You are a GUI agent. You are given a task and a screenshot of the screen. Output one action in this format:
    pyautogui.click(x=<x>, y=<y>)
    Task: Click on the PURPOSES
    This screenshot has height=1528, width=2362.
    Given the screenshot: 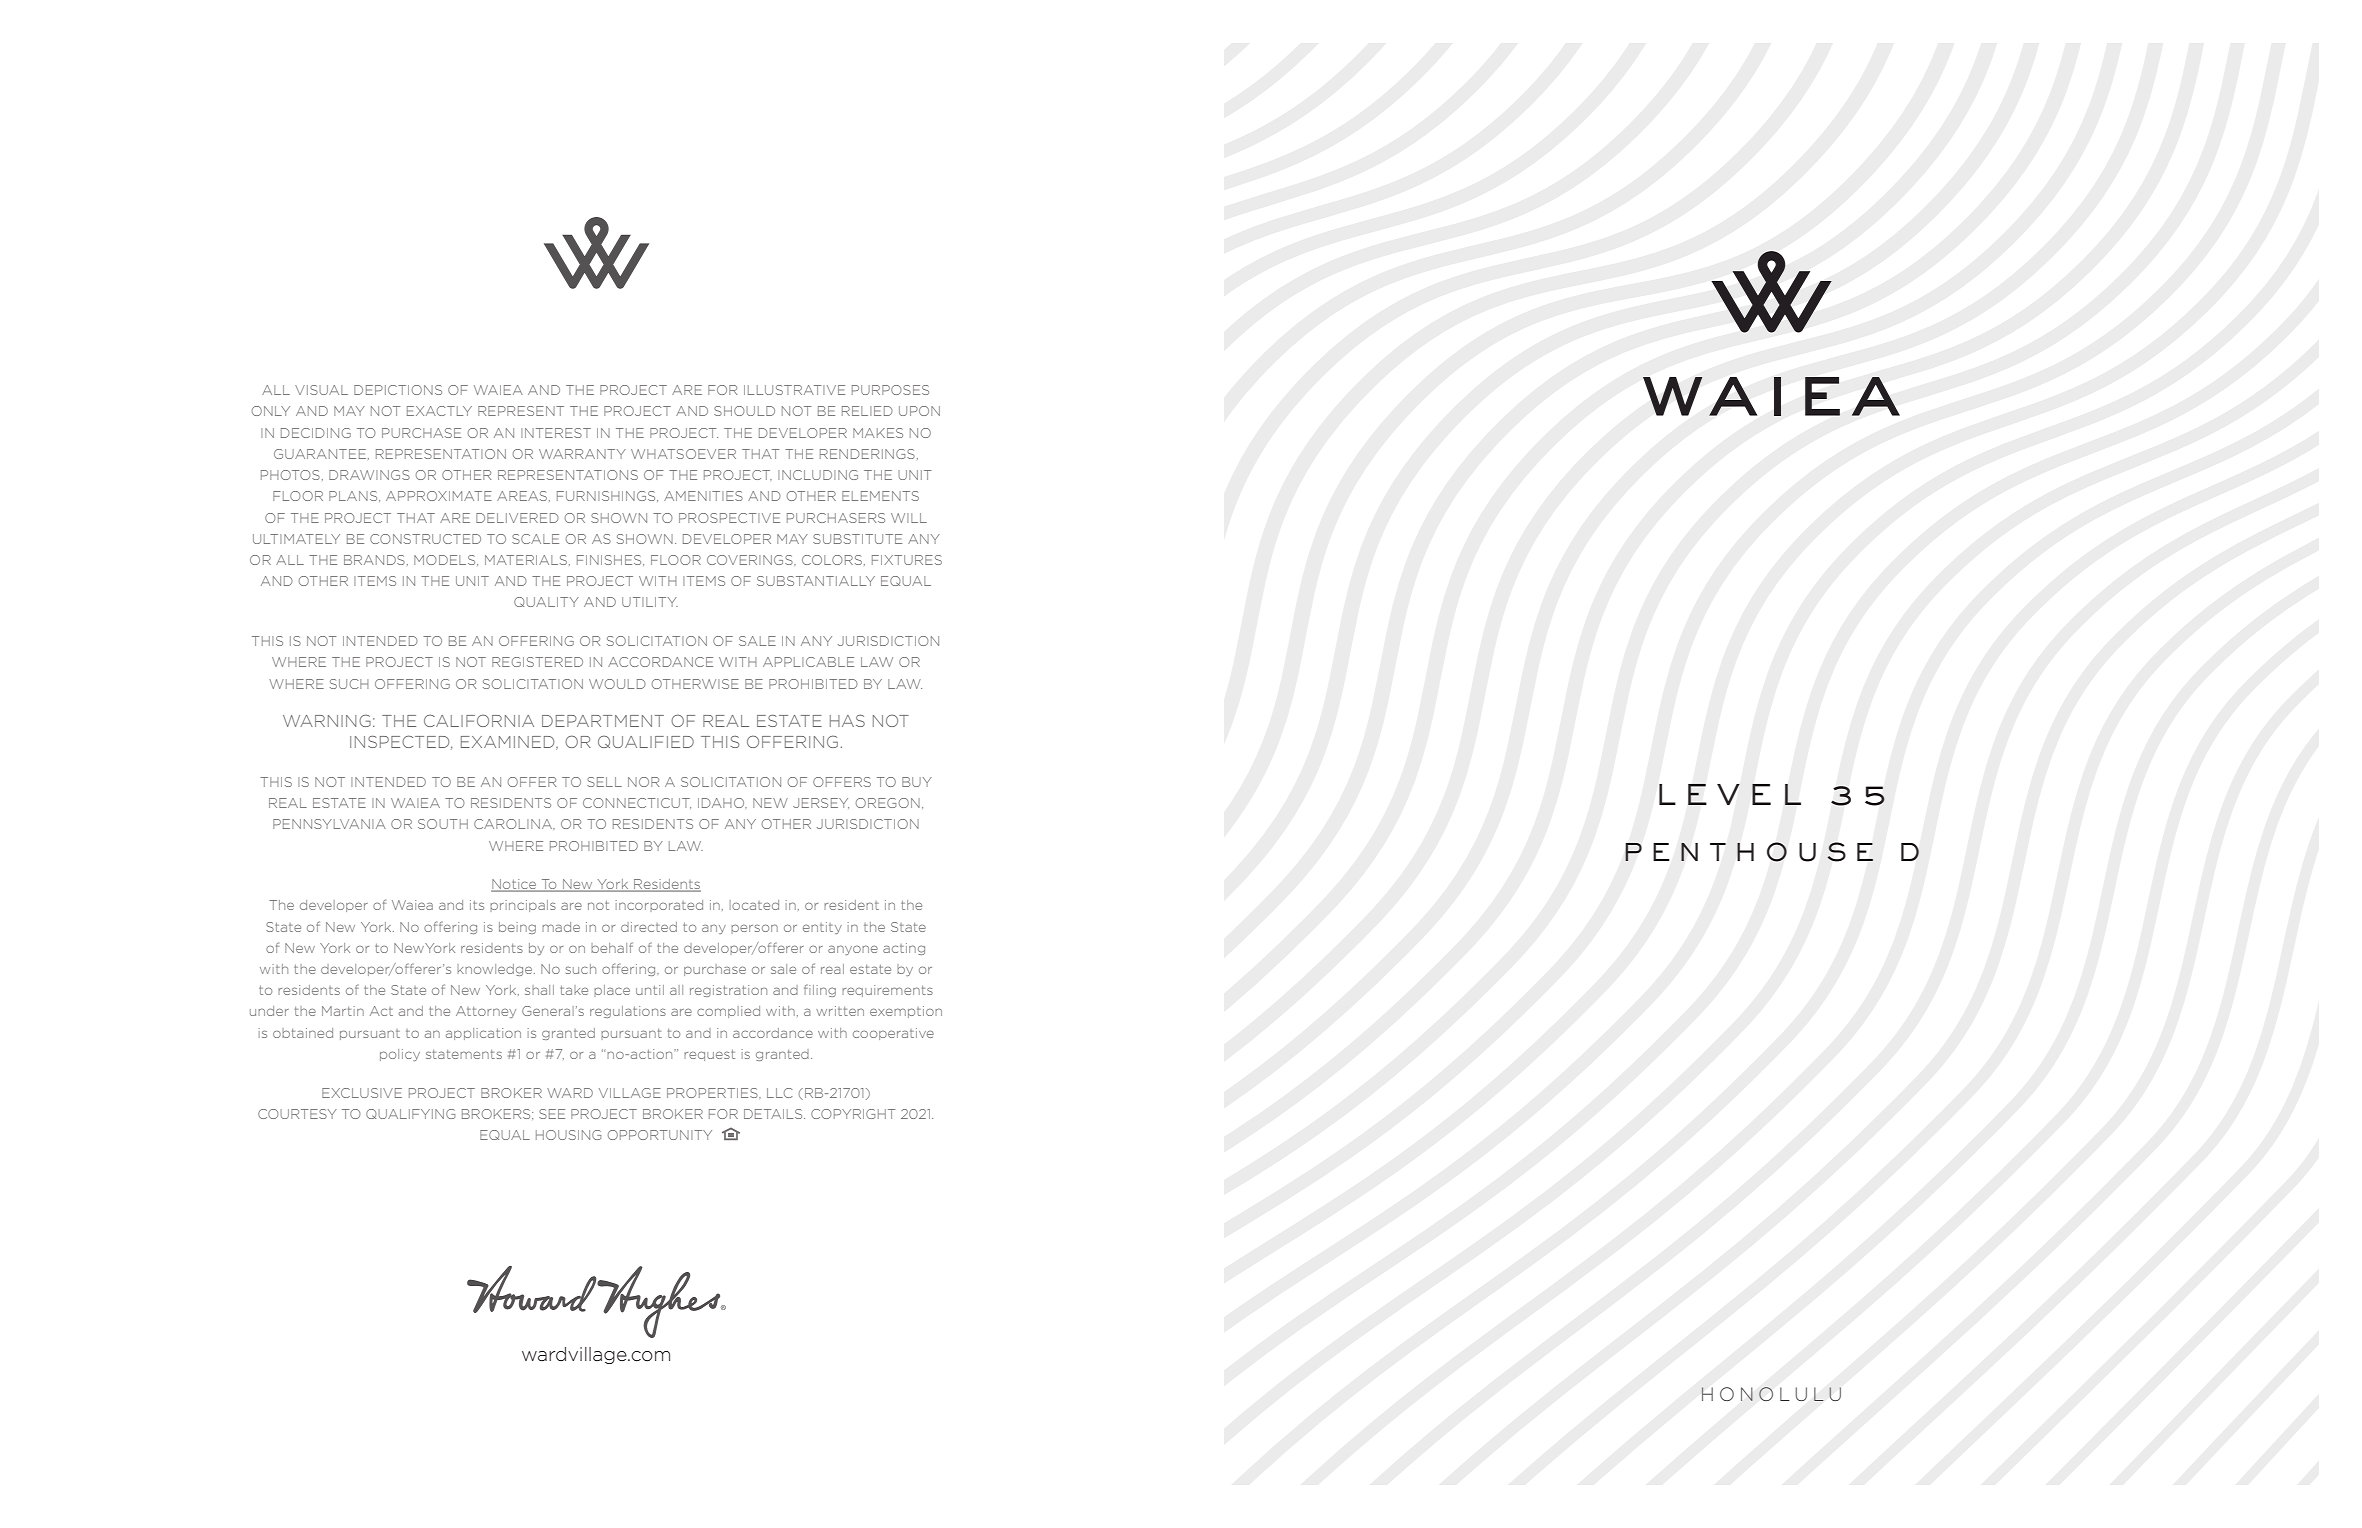 What is the action you would take?
    pyautogui.click(x=890, y=390)
